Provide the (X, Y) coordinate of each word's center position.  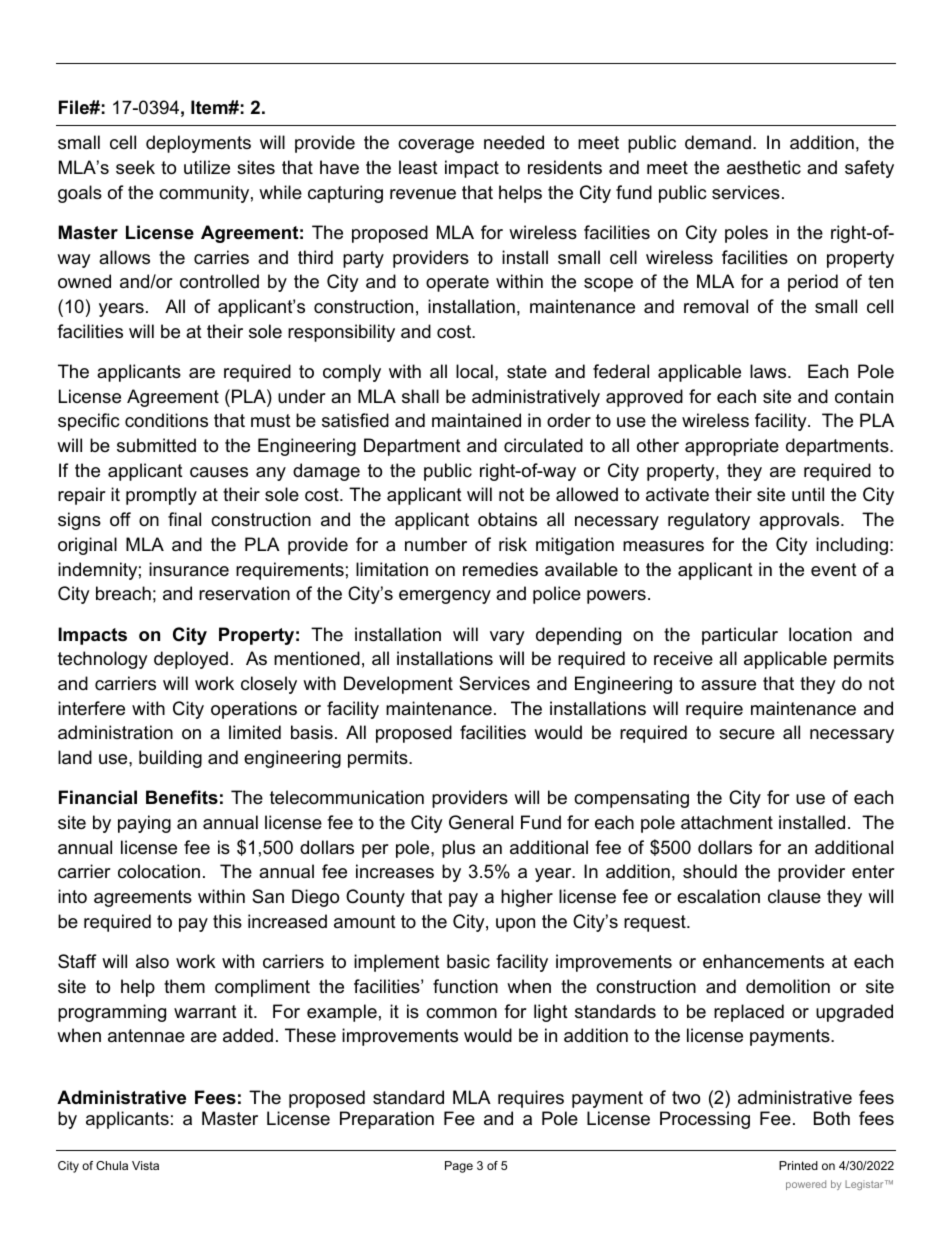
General (481, 822)
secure (747, 734)
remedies (500, 569)
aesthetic (764, 167)
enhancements (763, 961)
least (418, 167)
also (152, 961)
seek (135, 167)
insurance (189, 569)
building (170, 759)
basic (468, 961)
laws (769, 371)
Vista (145, 1165)
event (834, 570)
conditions (166, 420)
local (474, 371)
